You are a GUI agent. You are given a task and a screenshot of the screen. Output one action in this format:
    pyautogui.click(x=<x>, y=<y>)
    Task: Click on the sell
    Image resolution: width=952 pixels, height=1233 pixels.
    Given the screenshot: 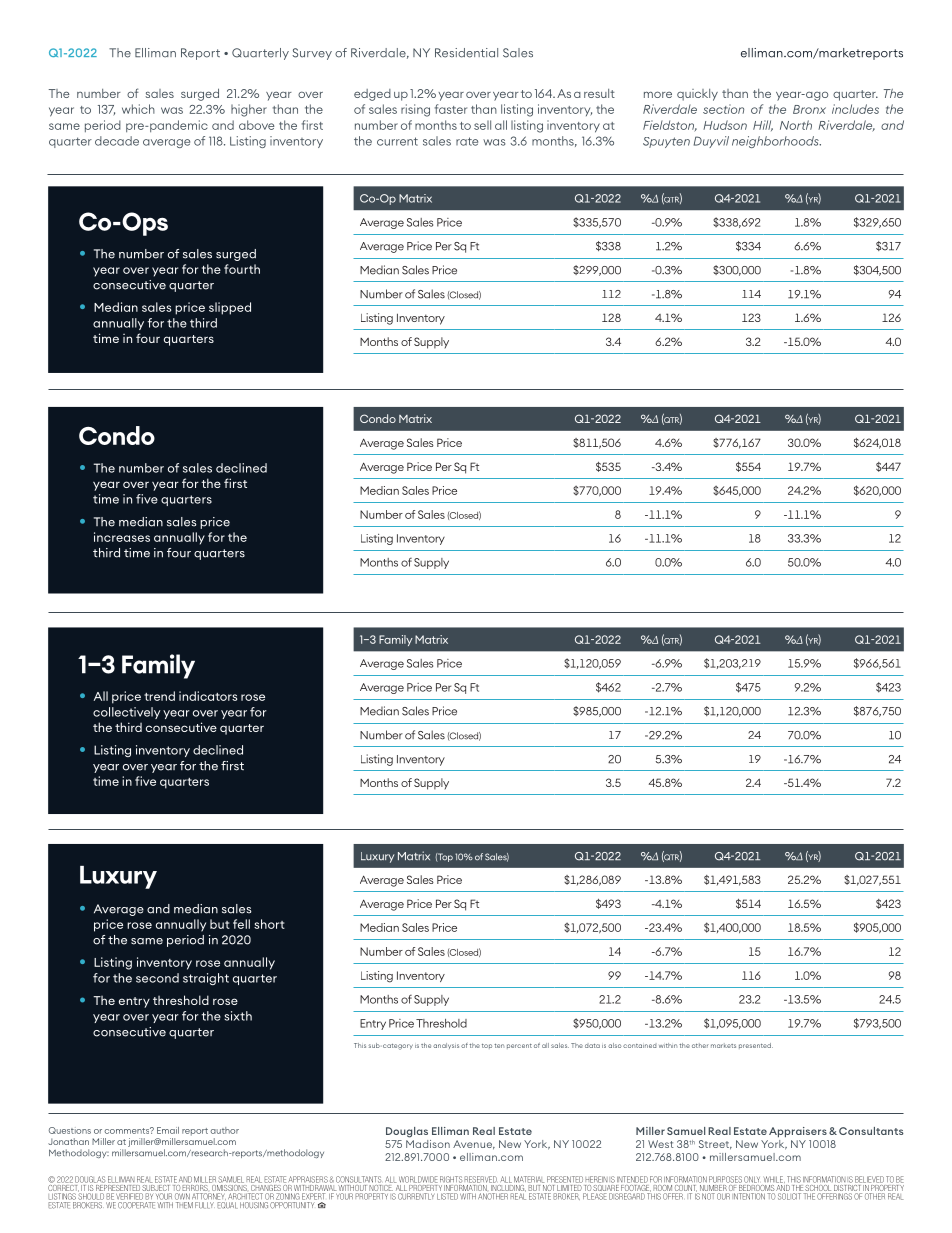 What is the action you would take?
    pyautogui.click(x=482, y=125)
